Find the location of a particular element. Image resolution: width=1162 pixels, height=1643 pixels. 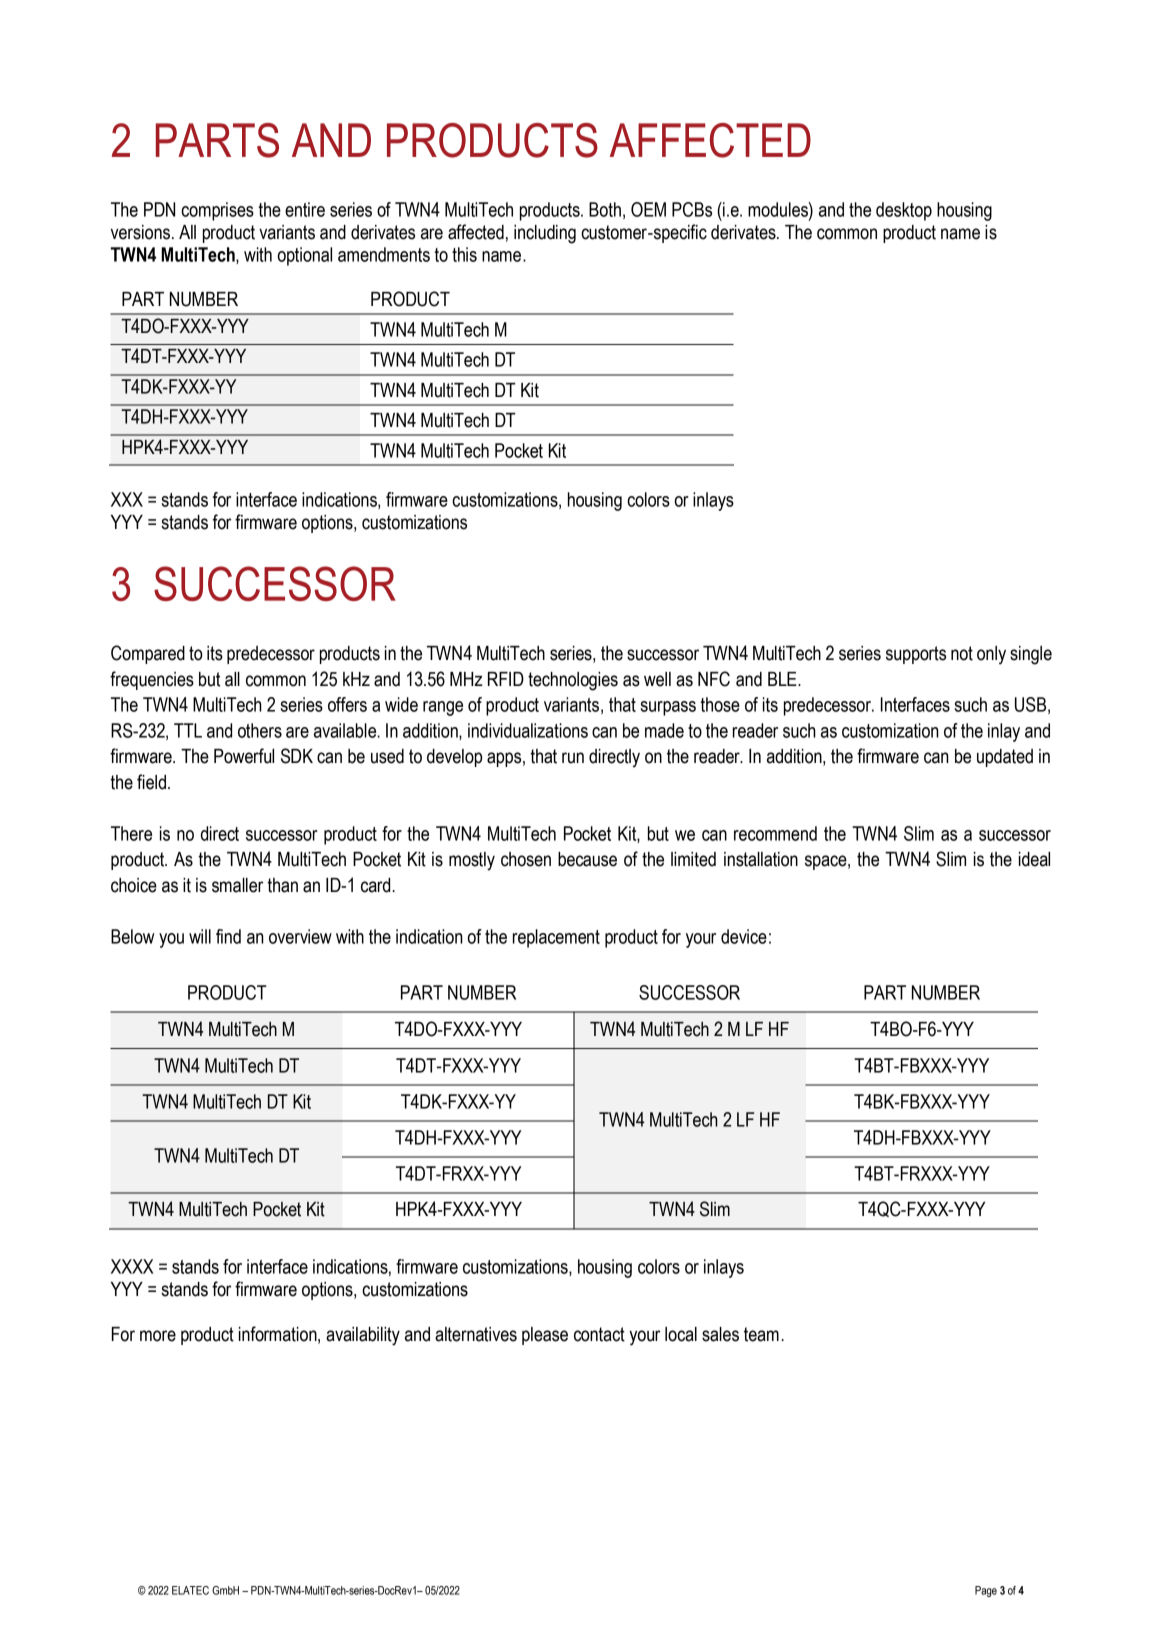

because is located at coordinates (587, 859).
